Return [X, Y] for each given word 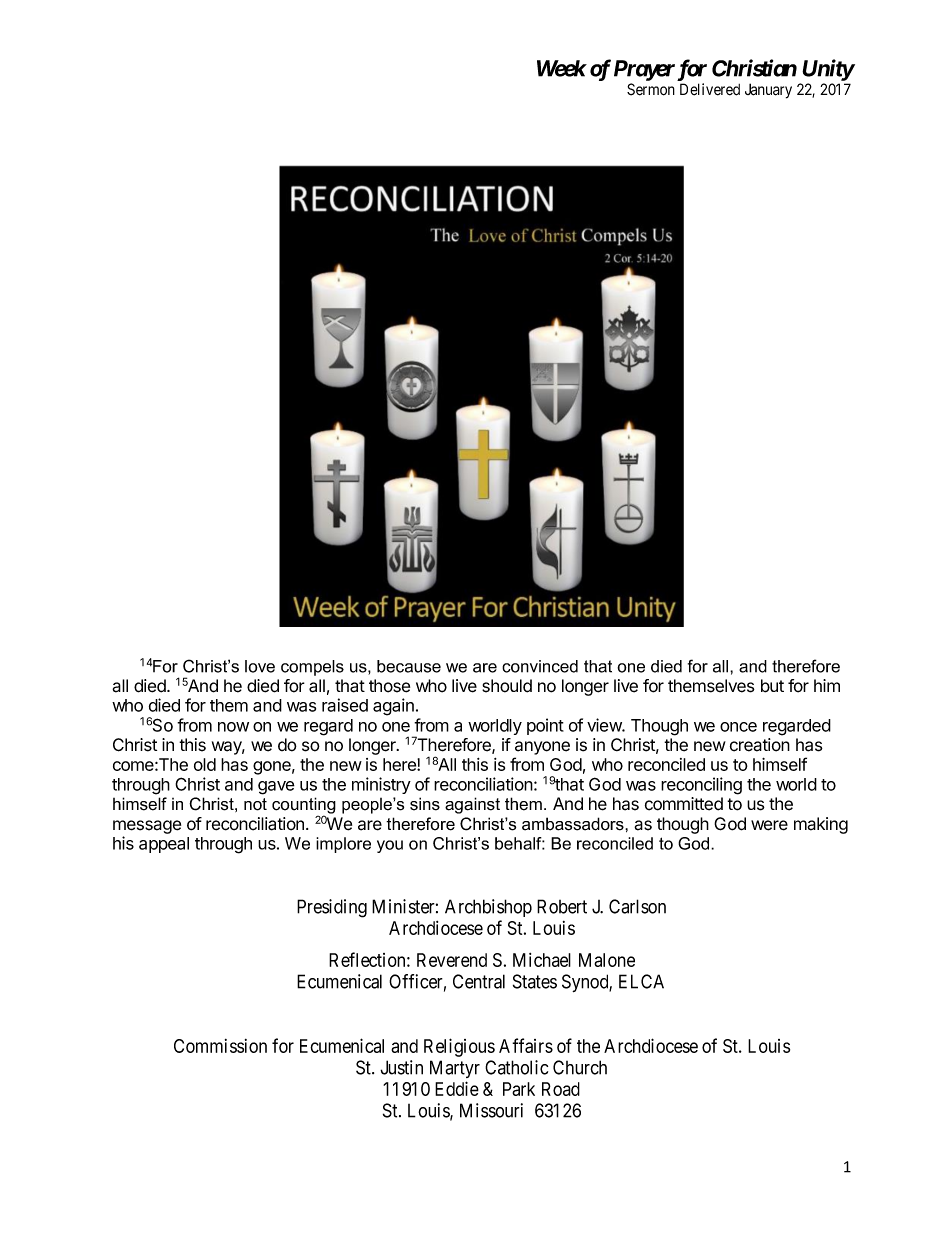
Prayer [644, 70]
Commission [220, 1046]
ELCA [641, 981]
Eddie [457, 1088]
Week [562, 68]
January [768, 91]
